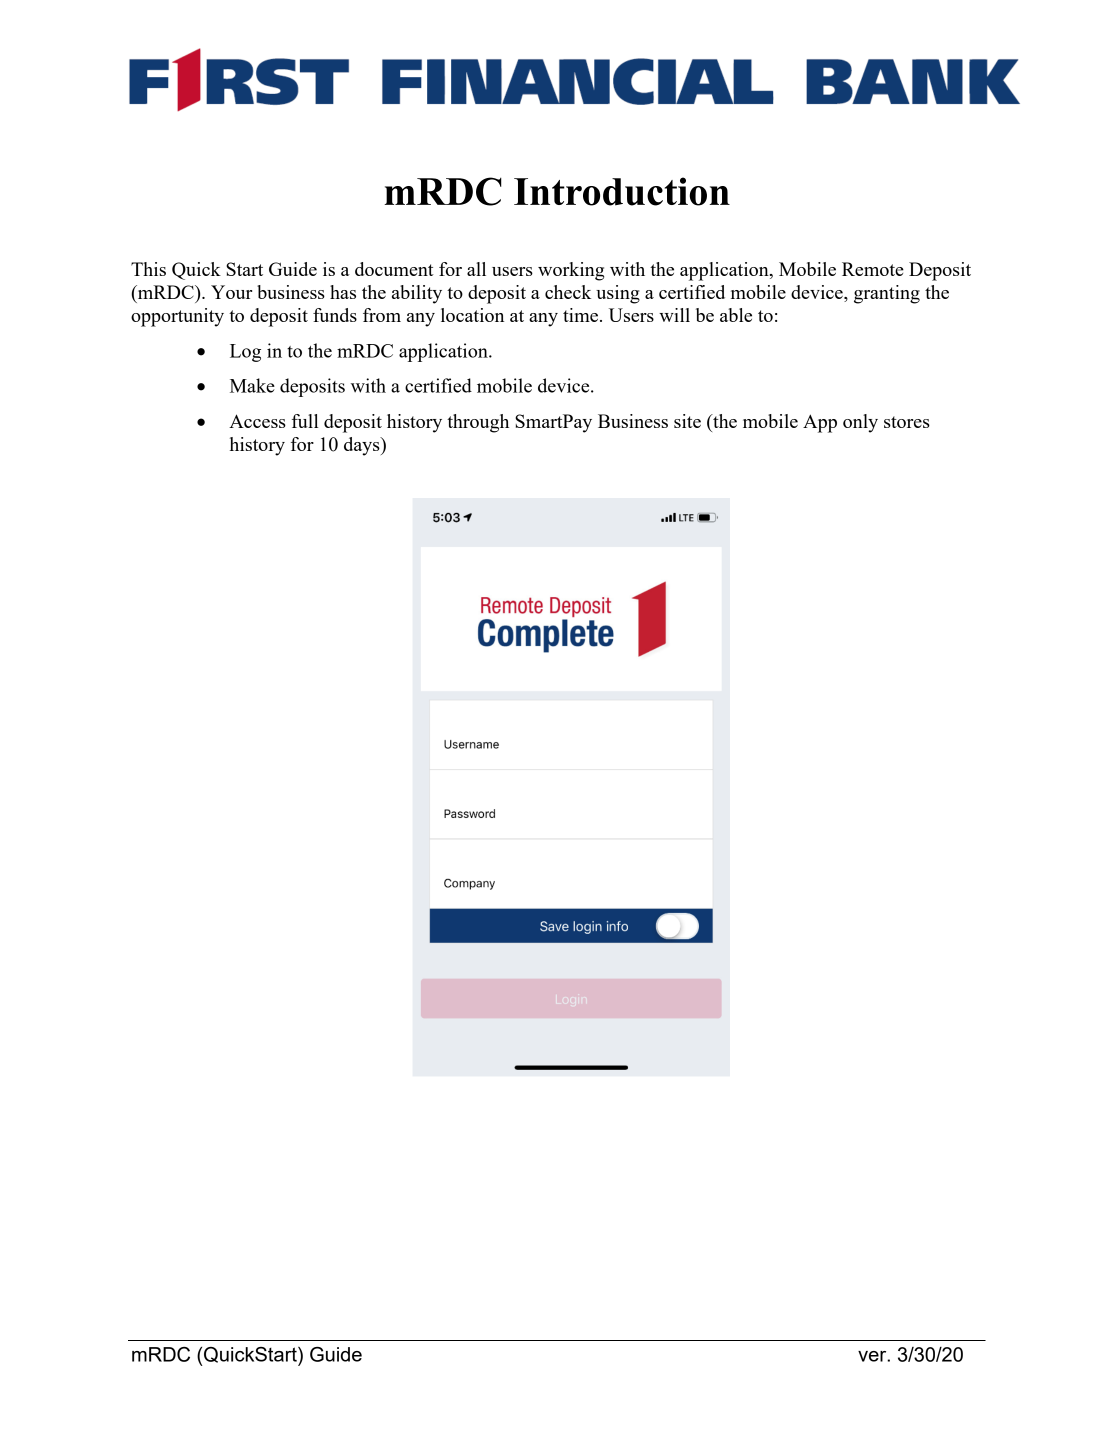  I want to click on time, so click(582, 315).
